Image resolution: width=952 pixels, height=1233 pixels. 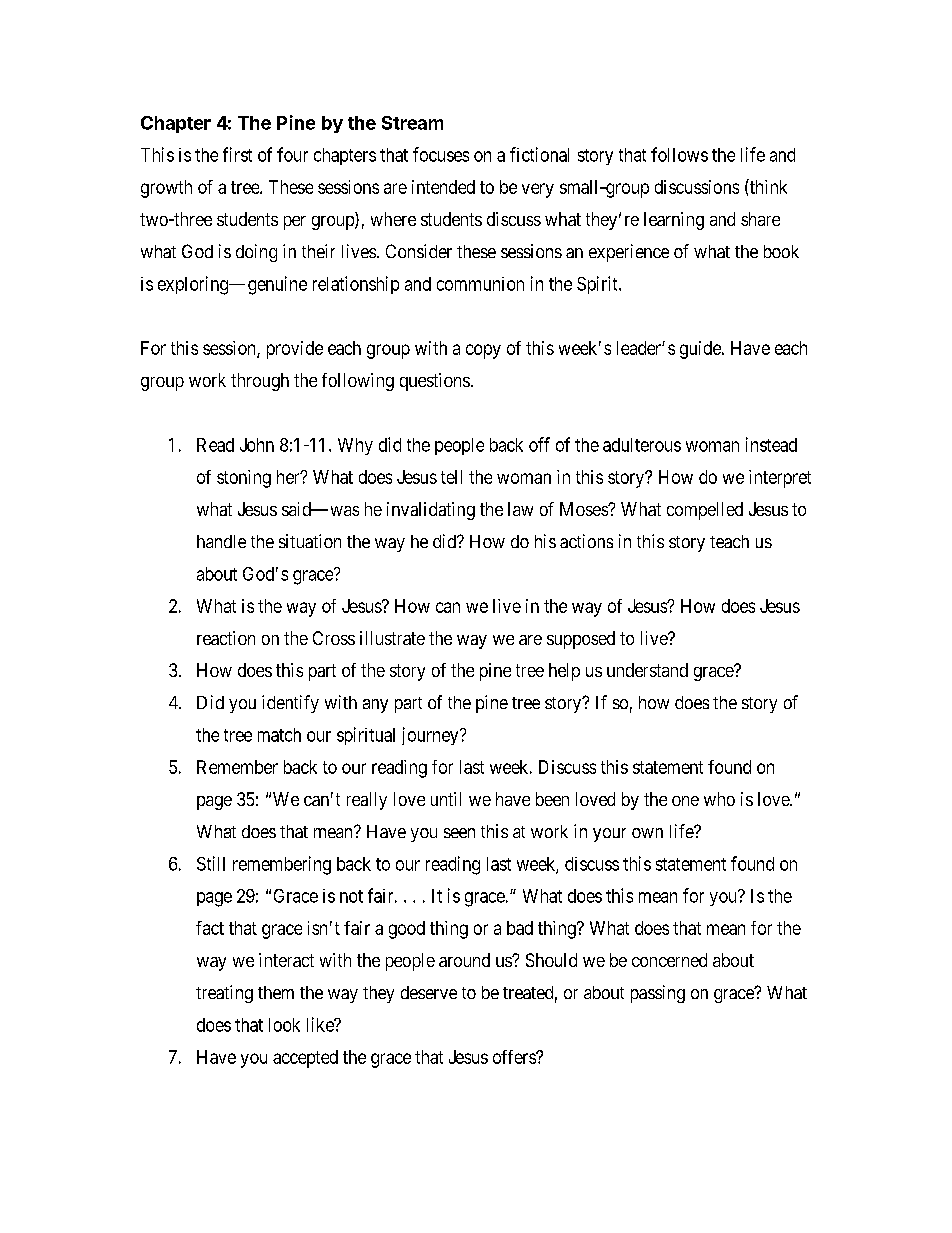 What do you see at coordinates (515, 1057) in the image?
I see `offers` at bounding box center [515, 1057].
